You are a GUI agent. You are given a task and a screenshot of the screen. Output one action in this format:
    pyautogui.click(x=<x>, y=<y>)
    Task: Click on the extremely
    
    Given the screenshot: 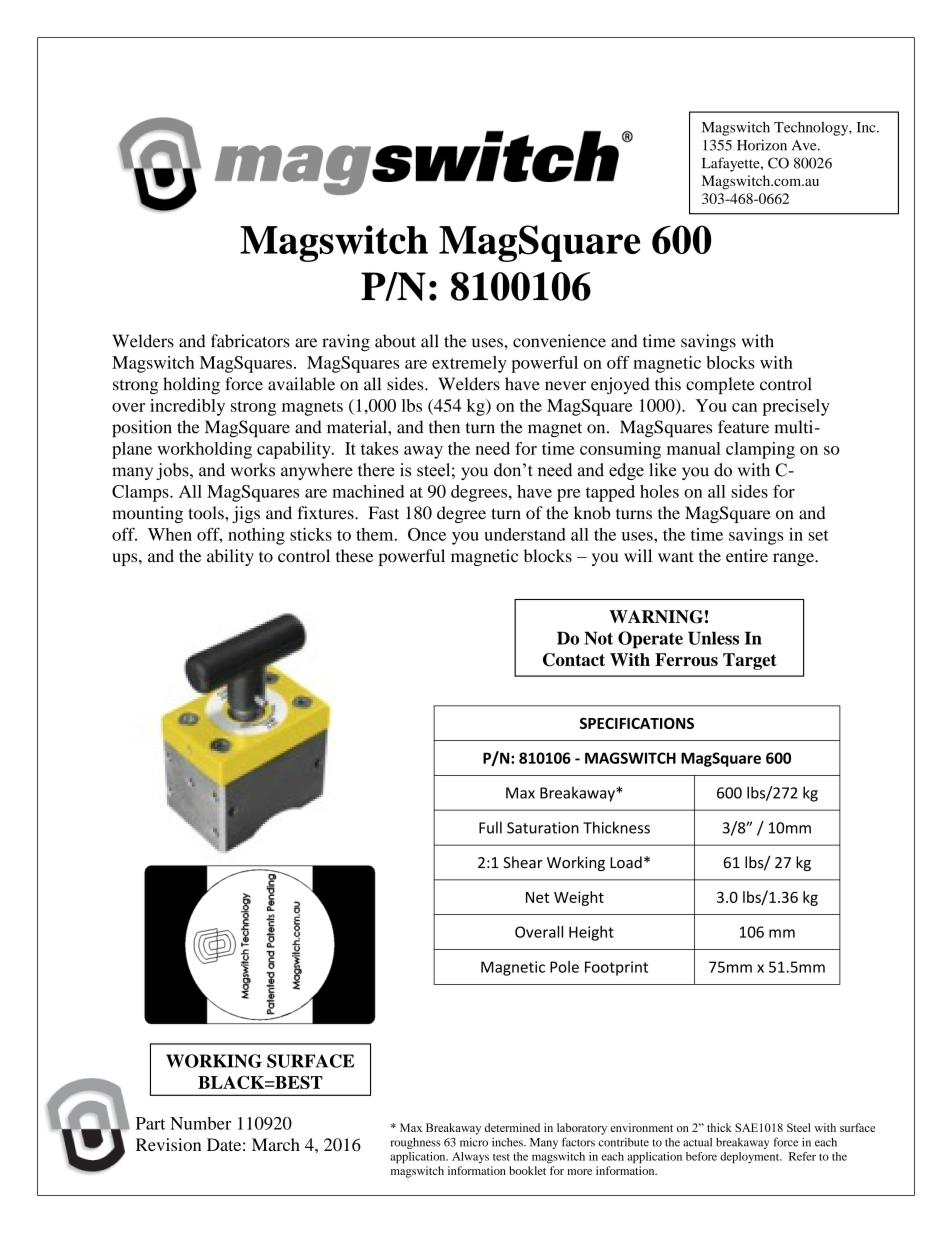 What is the action you would take?
    pyautogui.click(x=469, y=364)
